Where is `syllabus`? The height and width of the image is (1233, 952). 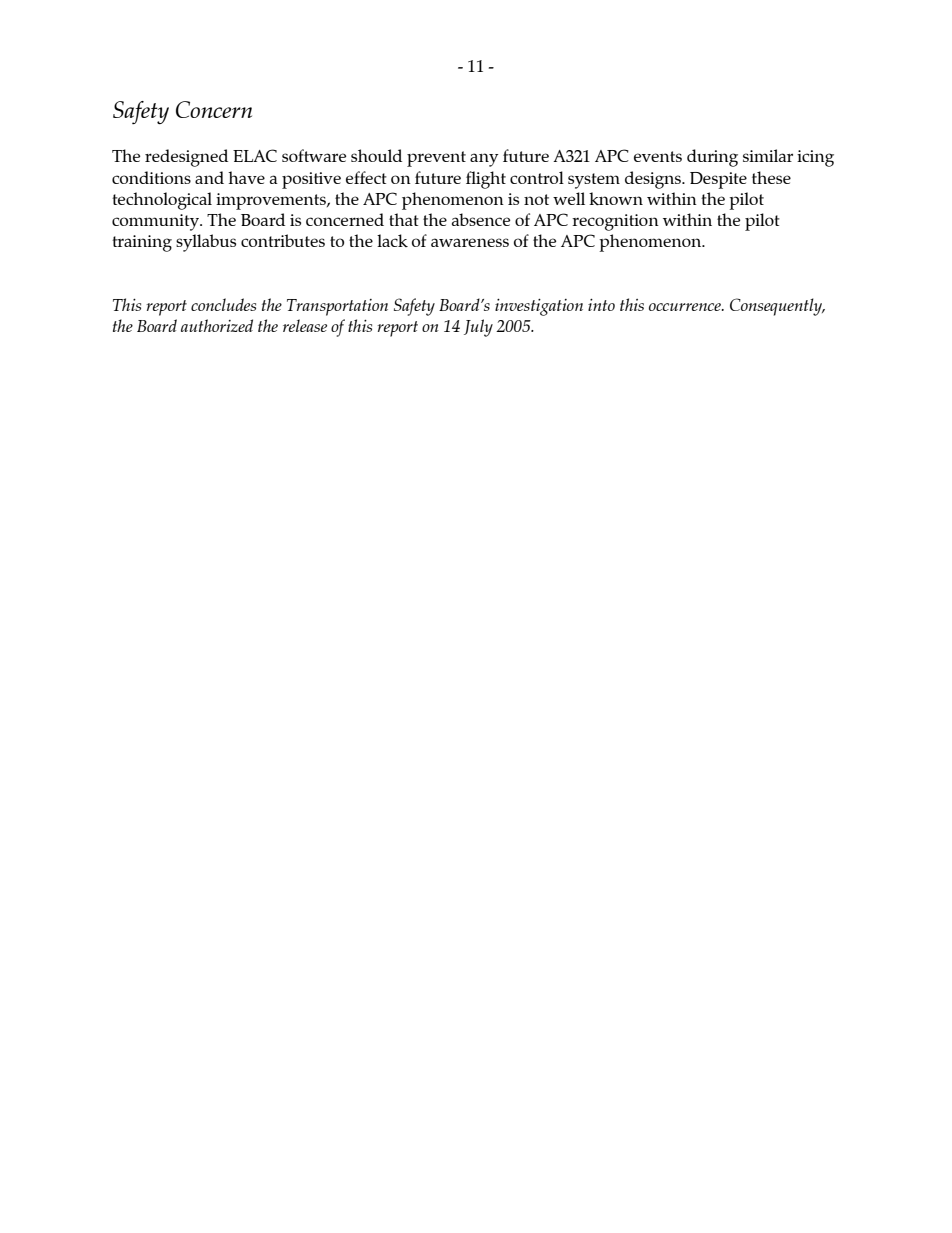 syllabus is located at coordinates (206, 243).
